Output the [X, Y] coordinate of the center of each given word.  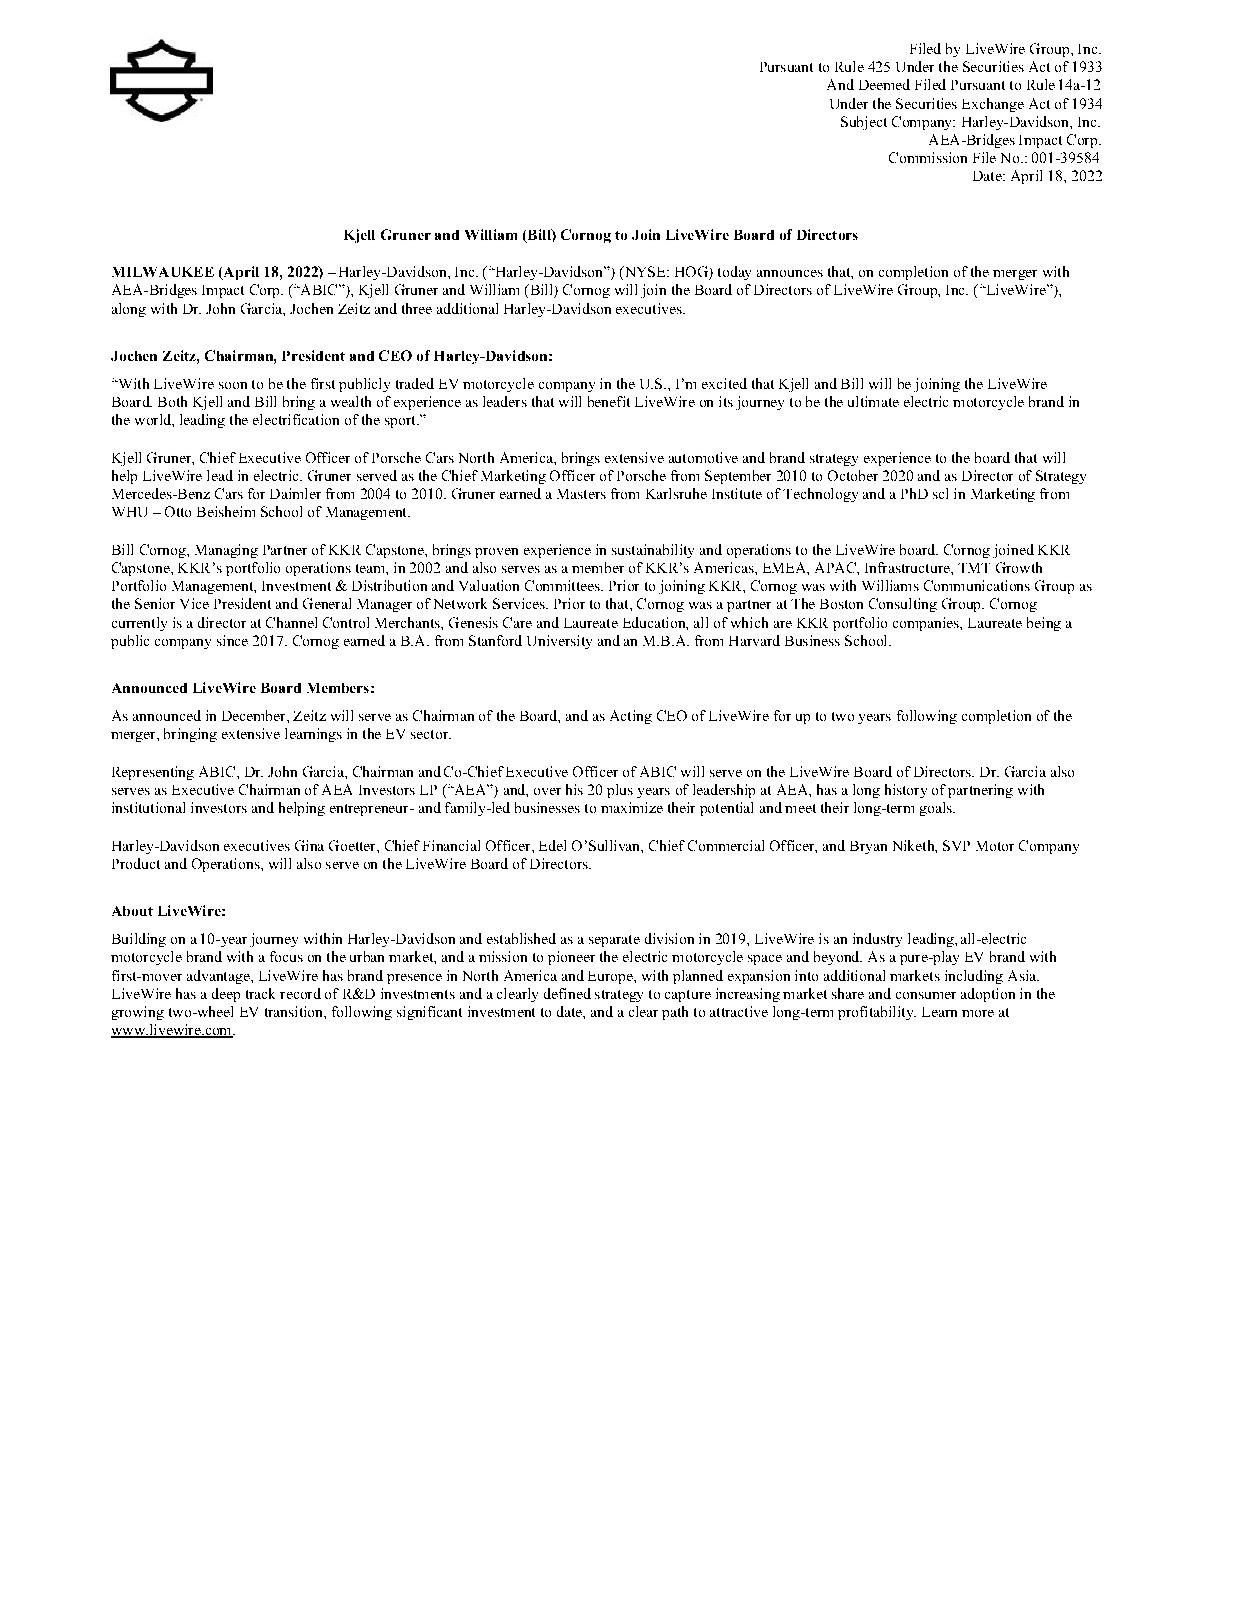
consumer [926, 995]
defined [567, 993]
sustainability [653, 551]
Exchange [993, 105]
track [260, 993]
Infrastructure [908, 567]
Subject [864, 123]
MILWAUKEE [163, 272]
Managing [226, 551]
